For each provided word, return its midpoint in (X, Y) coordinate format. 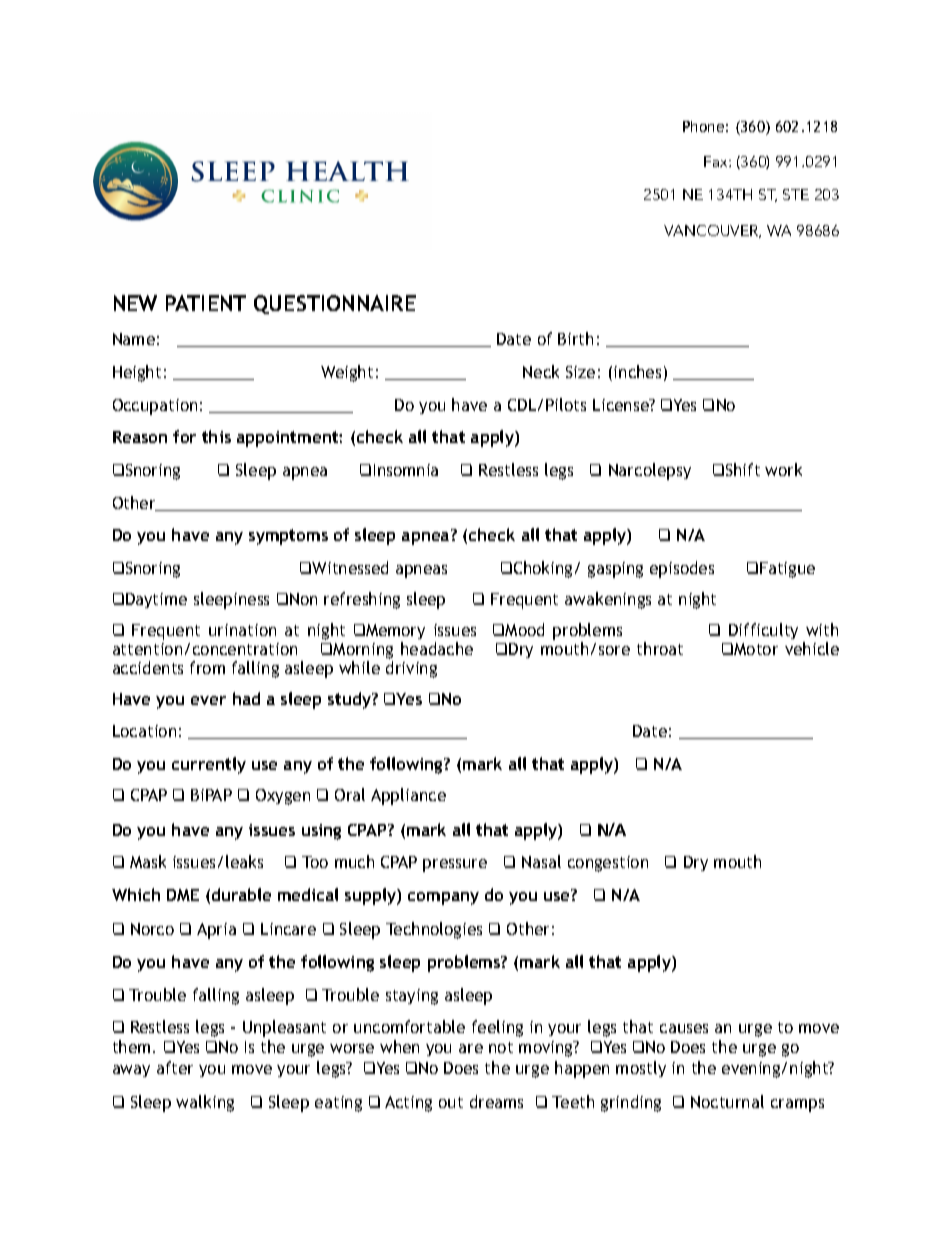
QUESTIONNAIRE (335, 304)
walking (205, 1103)
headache (437, 648)
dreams (496, 1101)
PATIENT (206, 303)
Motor (756, 649)
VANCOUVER (712, 231)
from (207, 667)
